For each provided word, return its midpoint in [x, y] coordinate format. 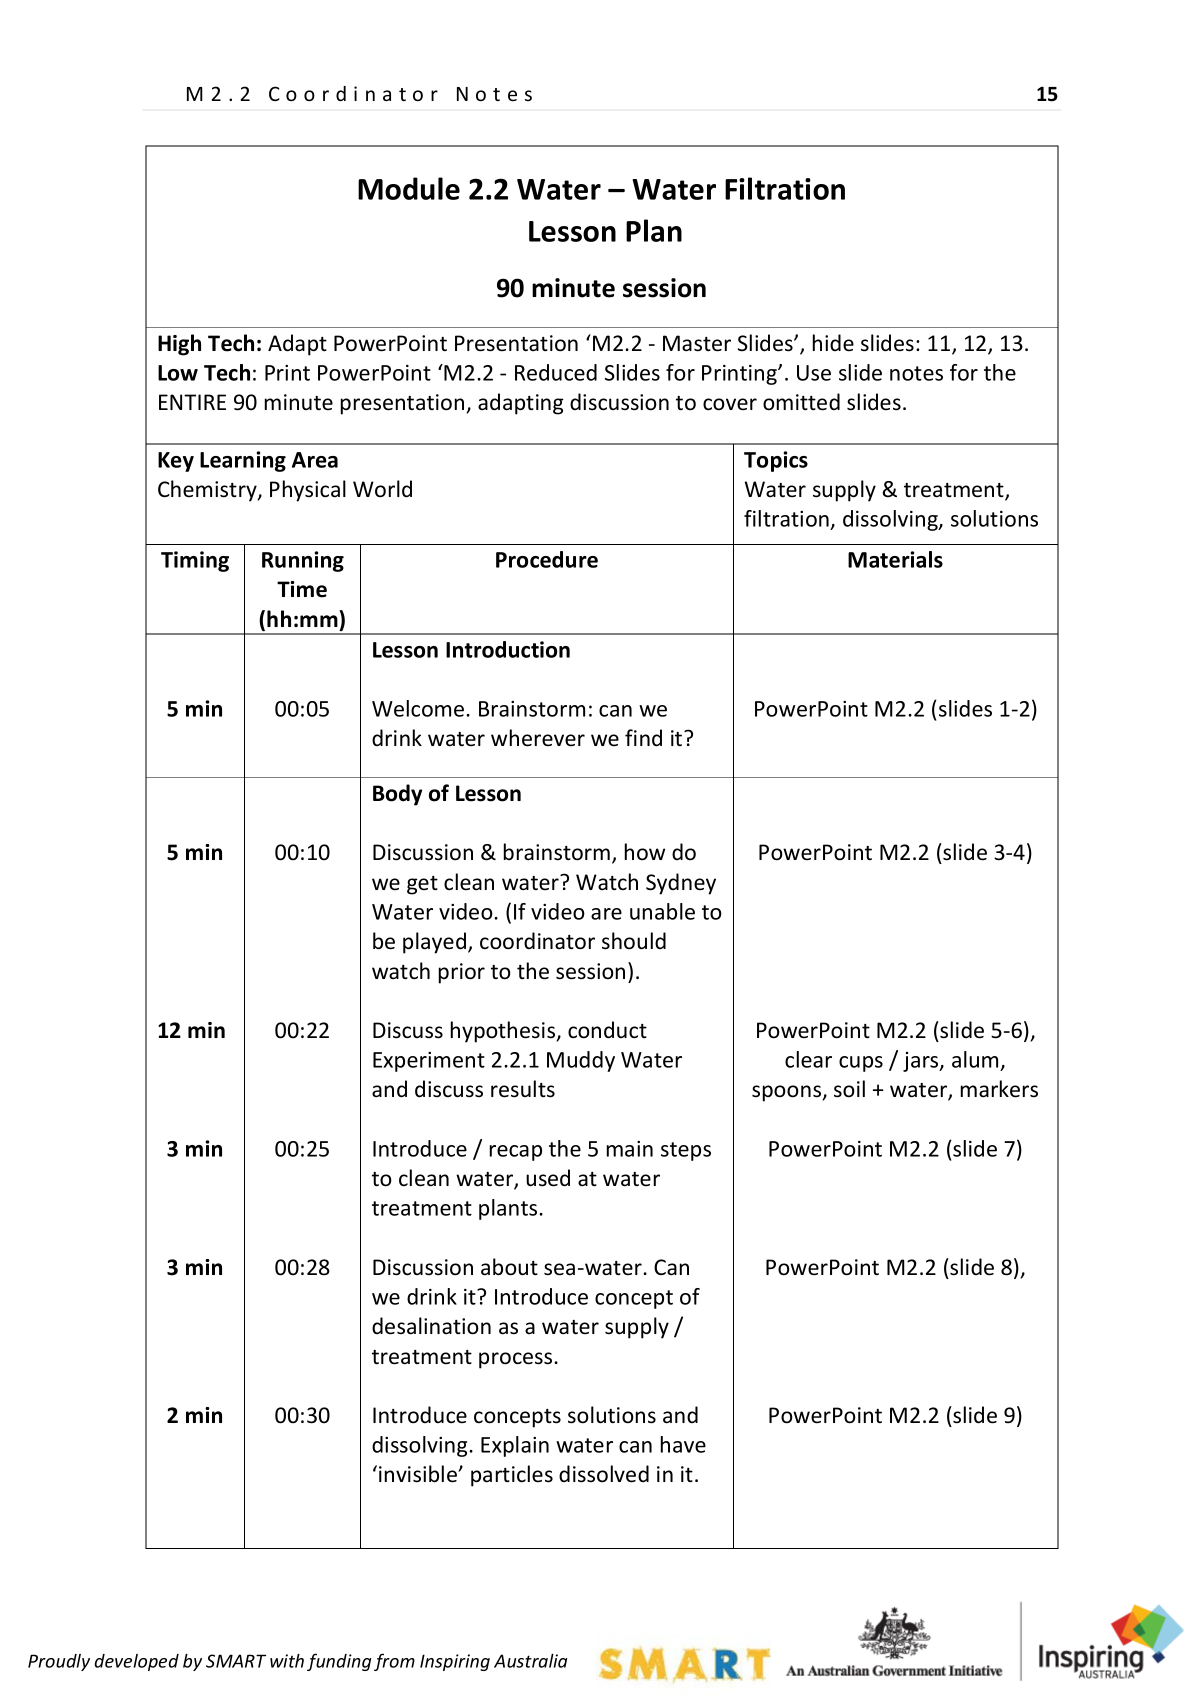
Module [409, 188]
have [683, 1444]
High [179, 345]
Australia [530, 1661]
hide [833, 343]
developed [136, 1662]
